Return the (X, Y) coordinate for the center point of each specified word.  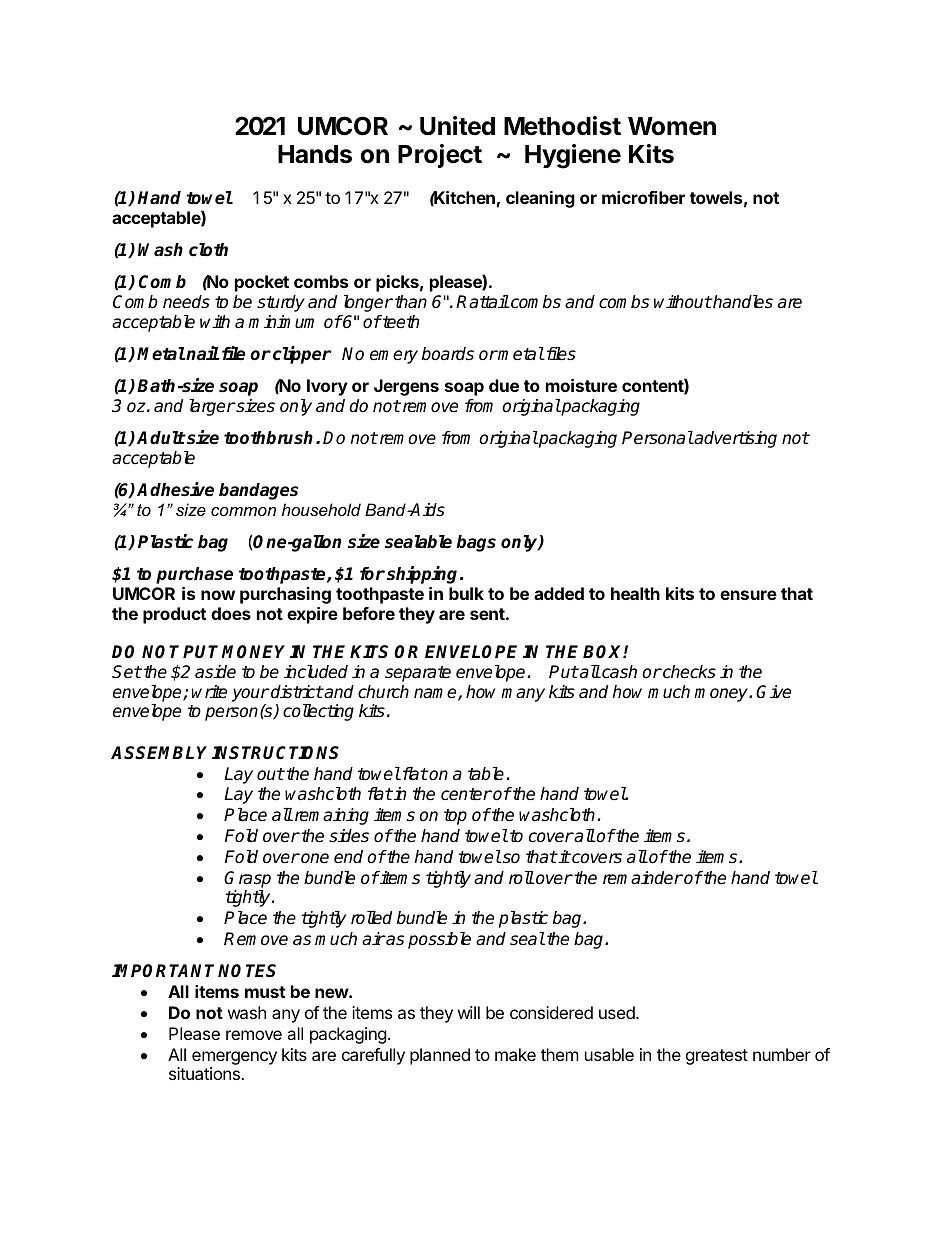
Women (672, 126)
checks (688, 672)
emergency (234, 1059)
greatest (717, 1057)
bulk (466, 593)
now (218, 595)
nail (202, 353)
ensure (748, 595)
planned (440, 1056)
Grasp (247, 879)
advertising (735, 439)
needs (186, 302)
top (455, 817)
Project (440, 156)
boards (448, 354)
